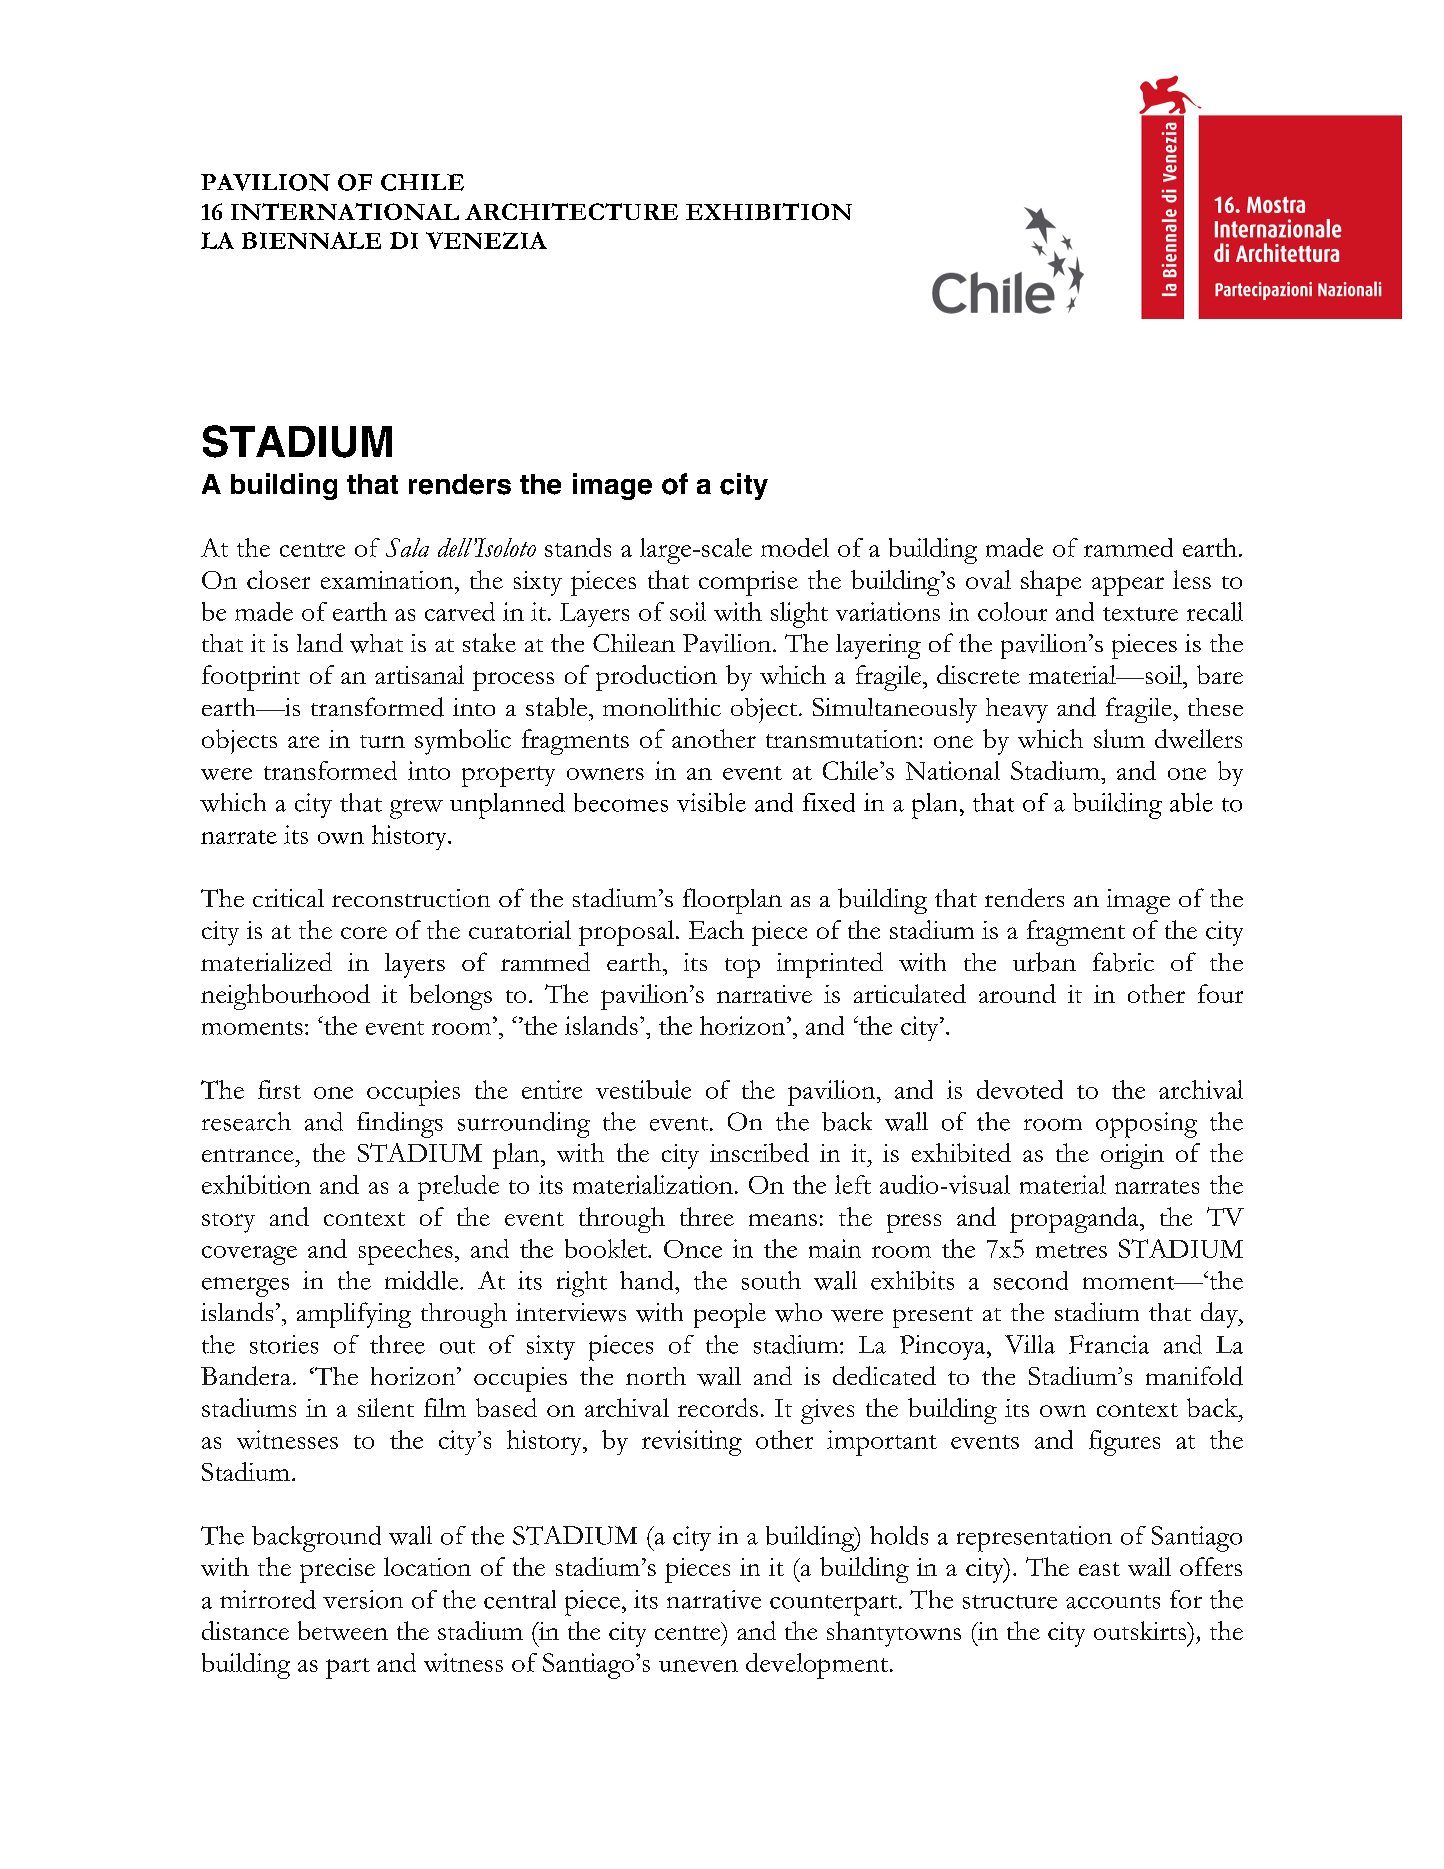 The width and height of the page is (1444, 1869). Describe the element at coordinates (486, 240) in the page. I see `VENEZIA` at that location.
